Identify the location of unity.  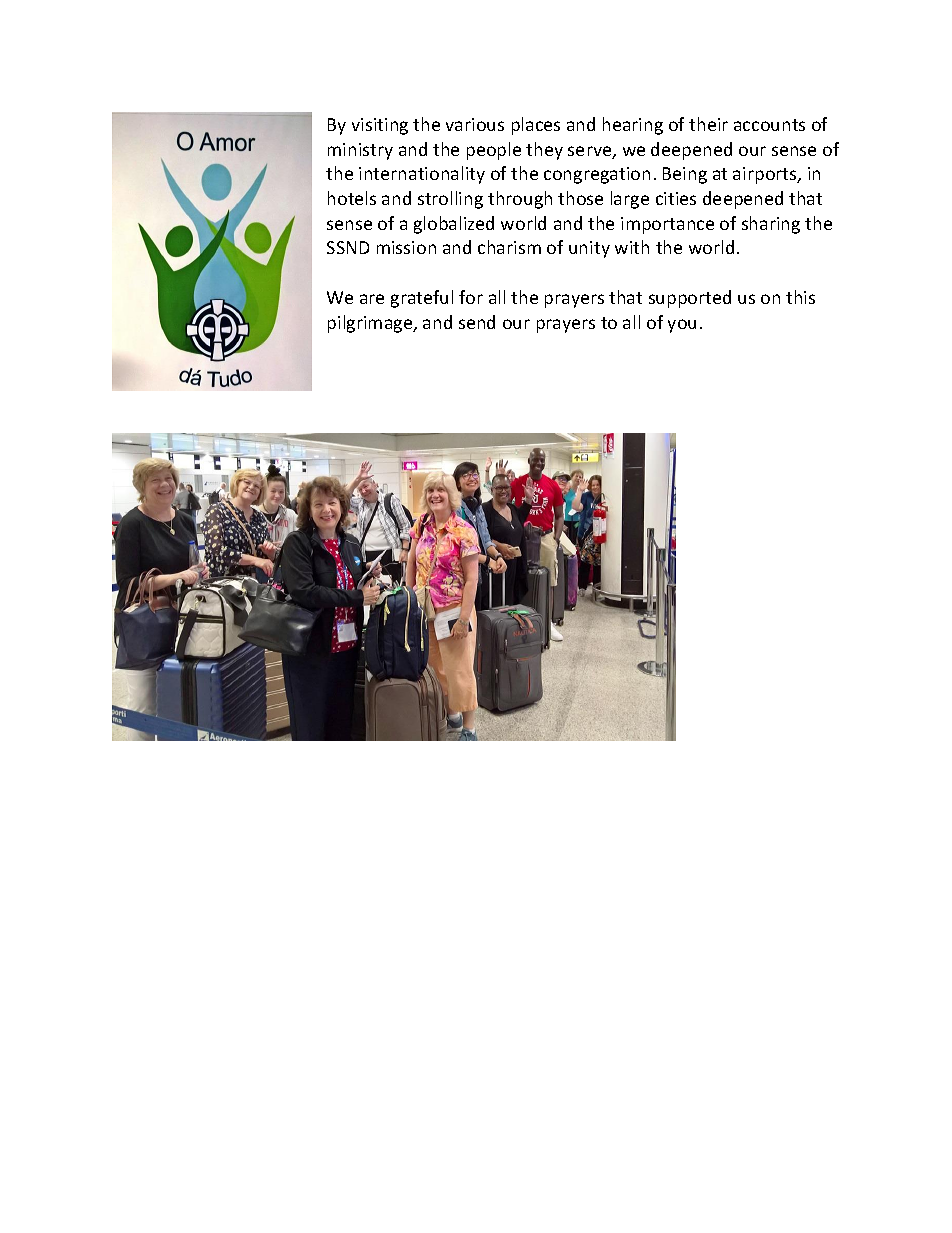
(589, 249).
